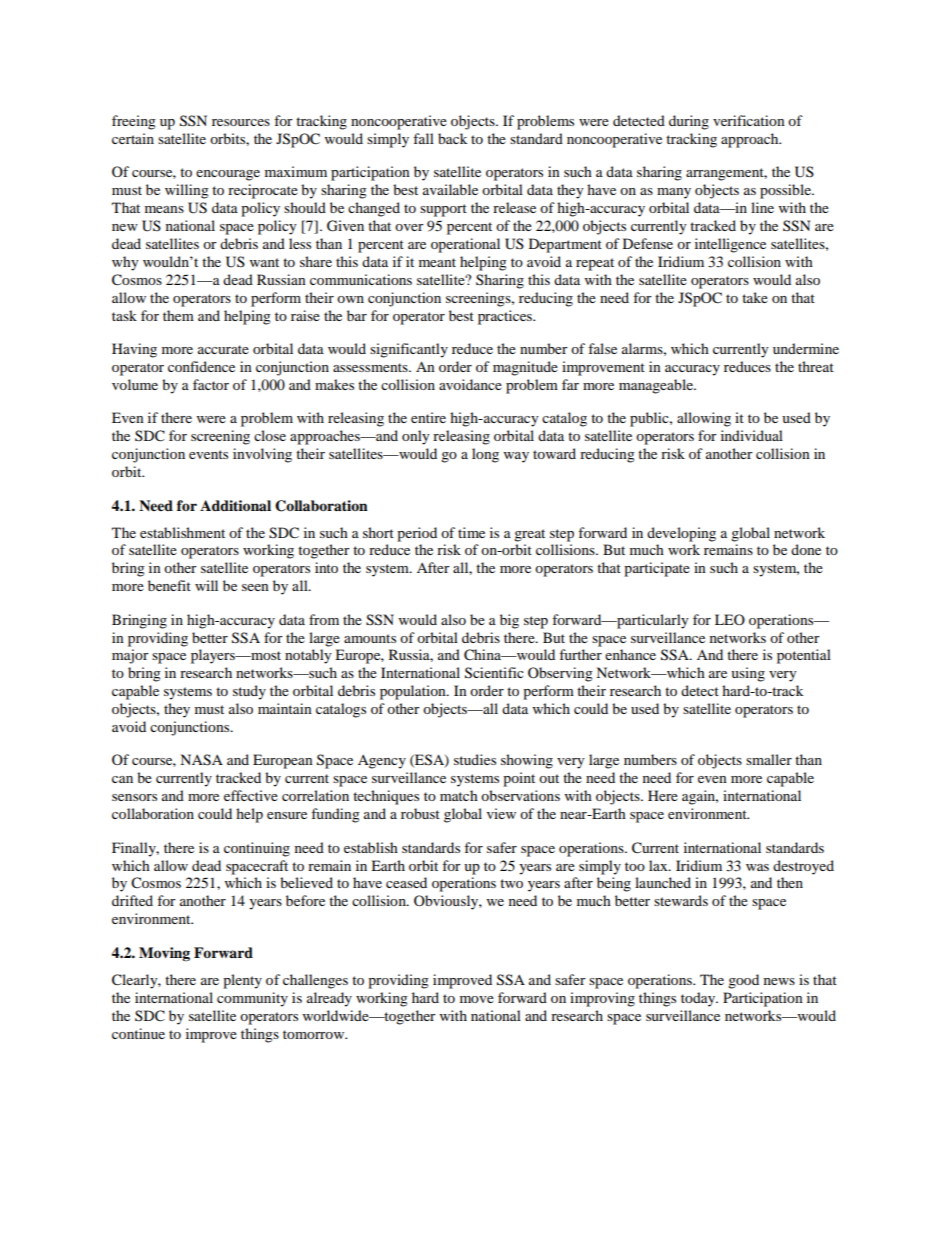 The width and height of the image is (952, 1233). I want to click on encourage, so click(228, 175).
